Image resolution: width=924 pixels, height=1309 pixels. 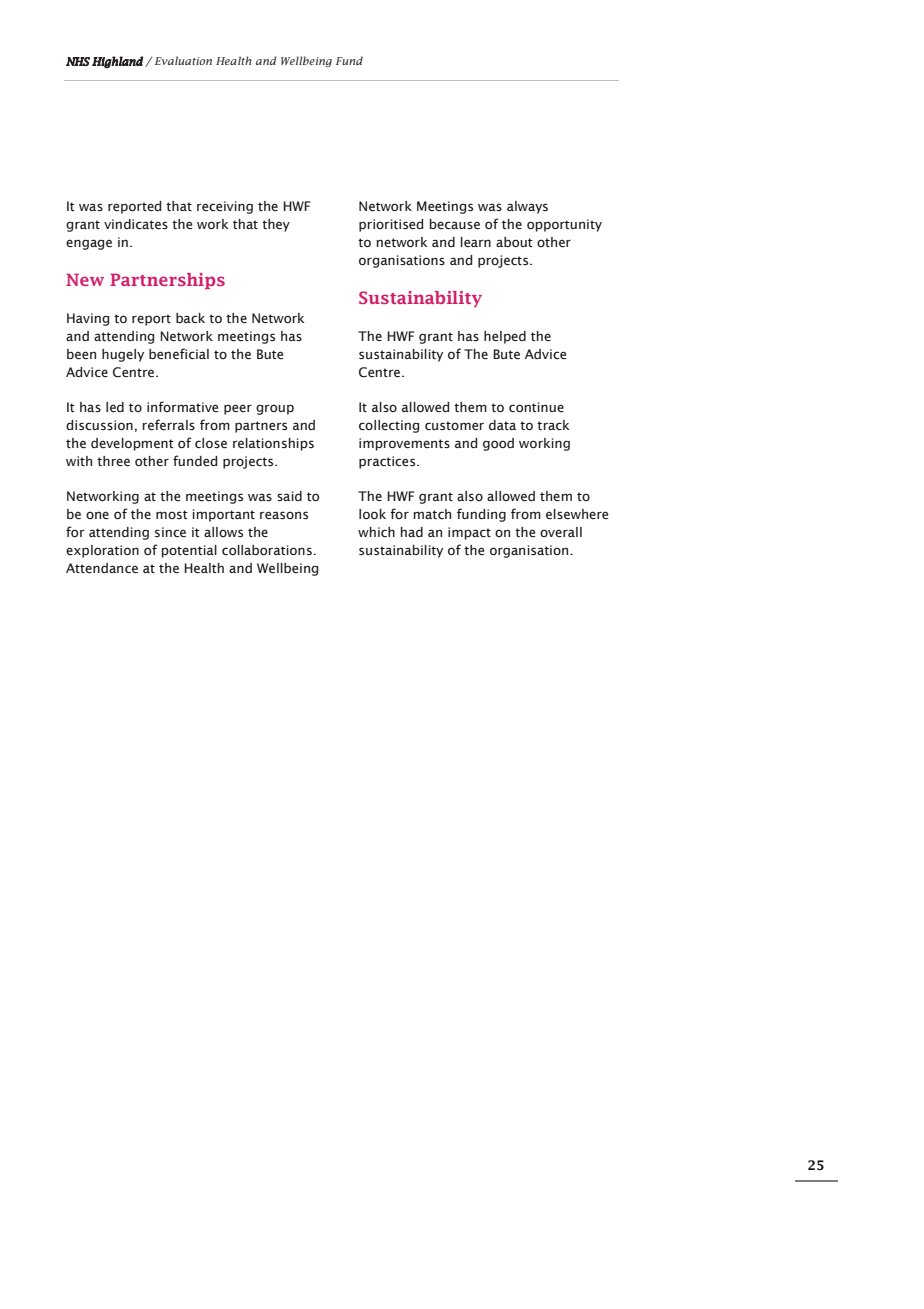 I want to click on Evaluation, so click(x=183, y=60).
